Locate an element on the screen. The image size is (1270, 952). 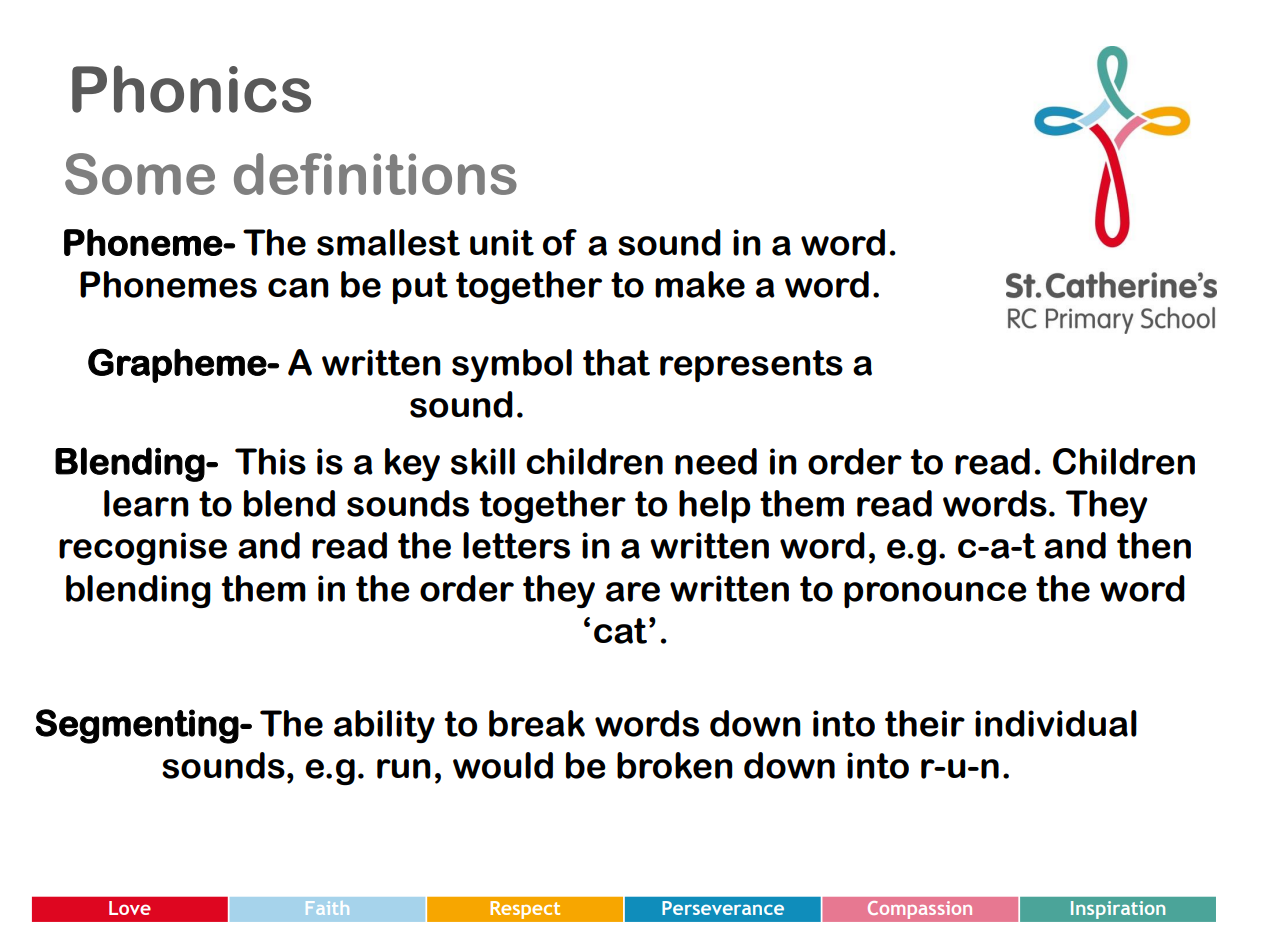
ability is located at coordinates (384, 726).
